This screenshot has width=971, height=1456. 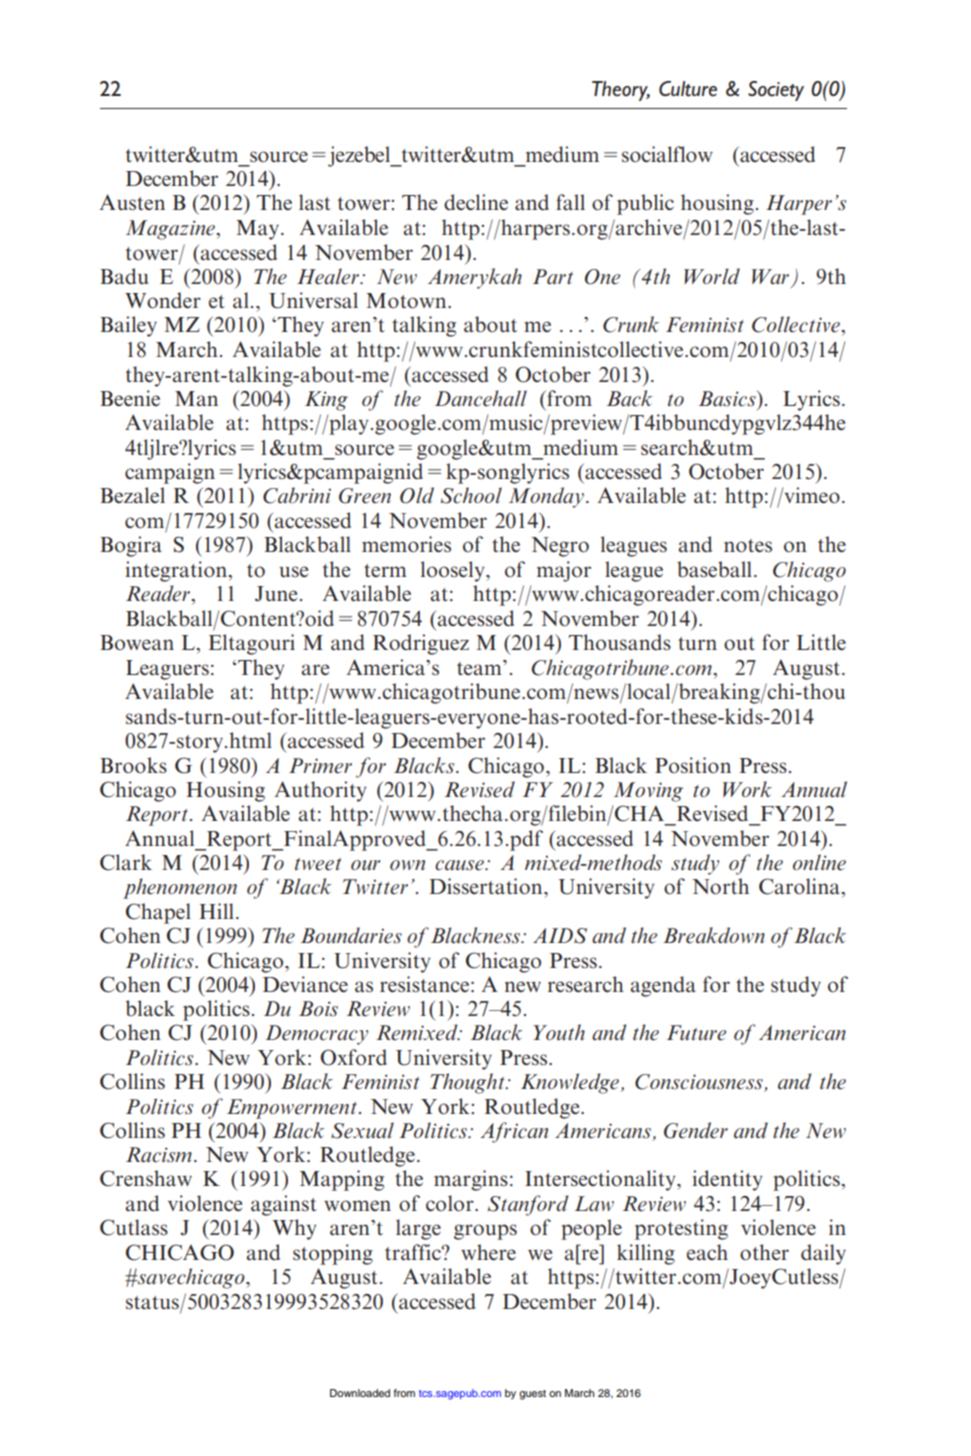 I want to click on team, so click(x=480, y=667).
